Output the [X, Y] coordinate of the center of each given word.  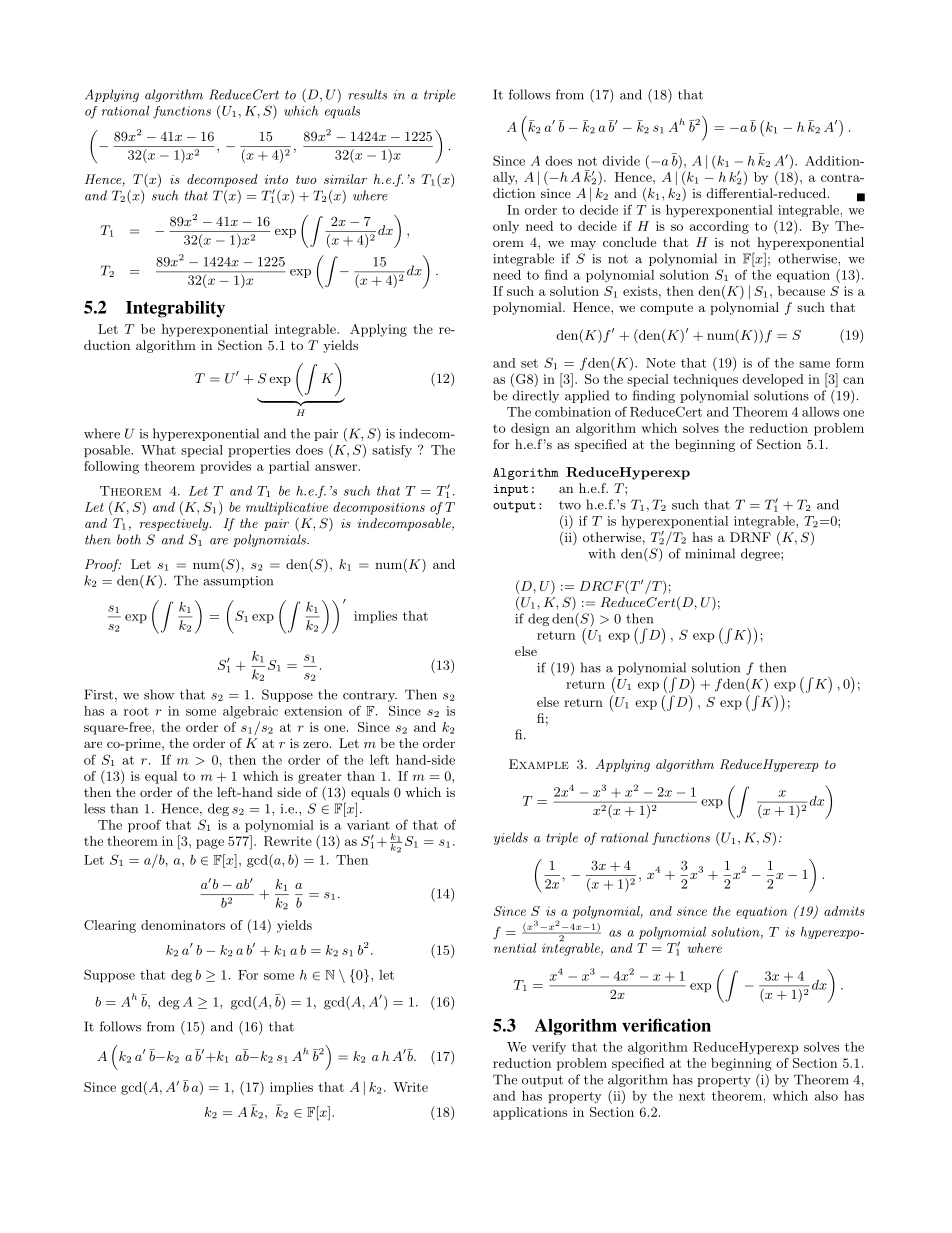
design [530, 429]
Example [539, 764]
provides [225, 467]
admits [844, 911]
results [367, 94]
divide [621, 161]
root [136, 711]
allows [820, 412]
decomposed [222, 180]
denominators [183, 925]
